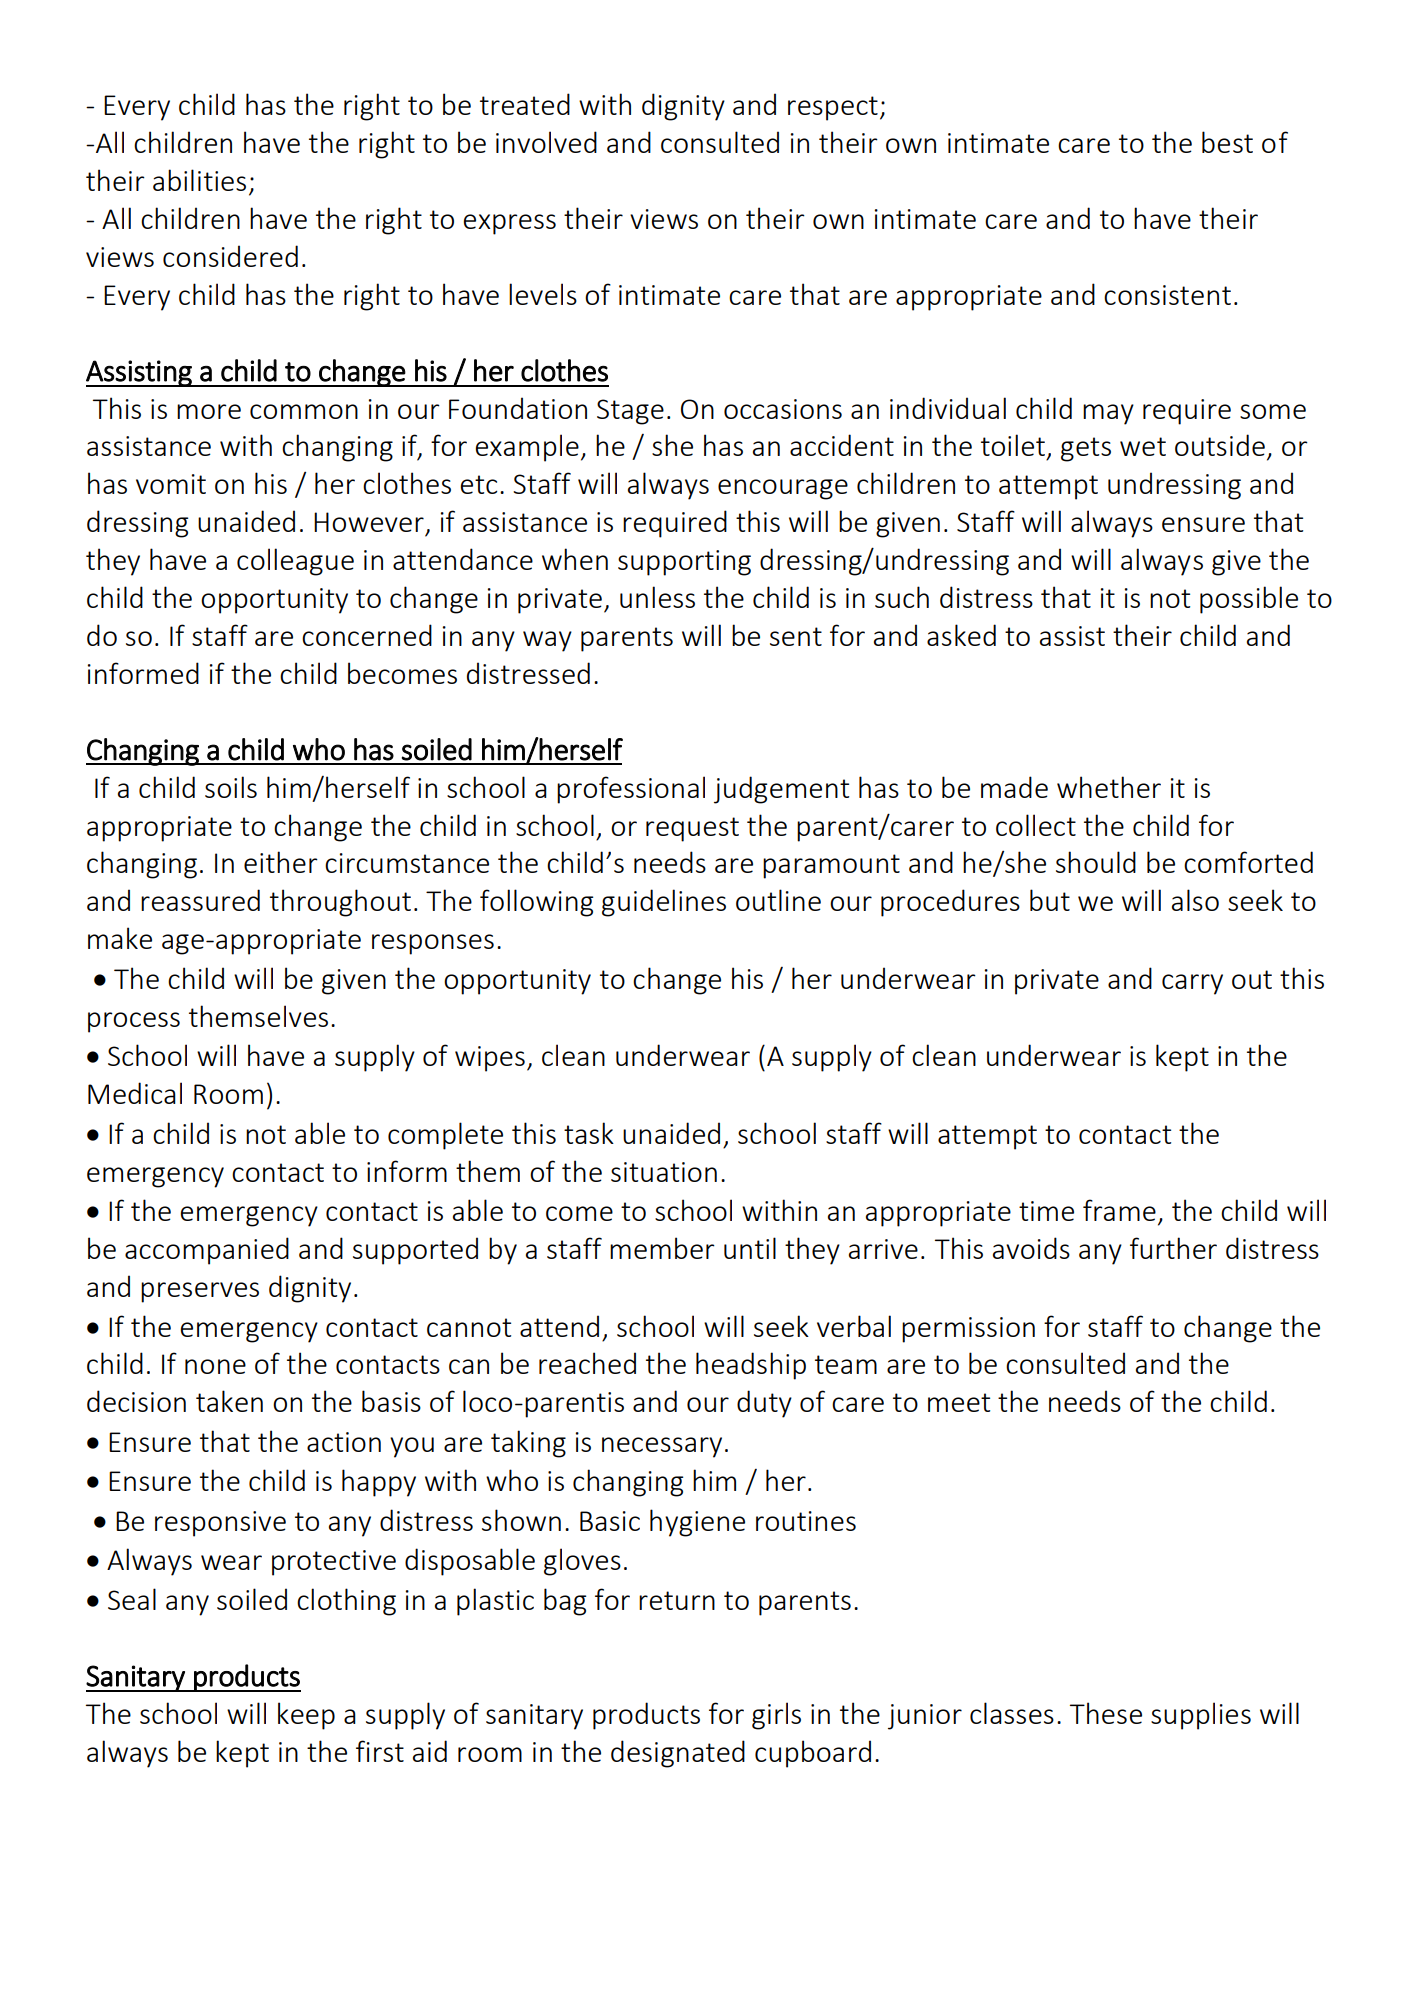 This image has height=2010, width=1421. What do you see at coordinates (833, 108) in the image?
I see `respect` at bounding box center [833, 108].
